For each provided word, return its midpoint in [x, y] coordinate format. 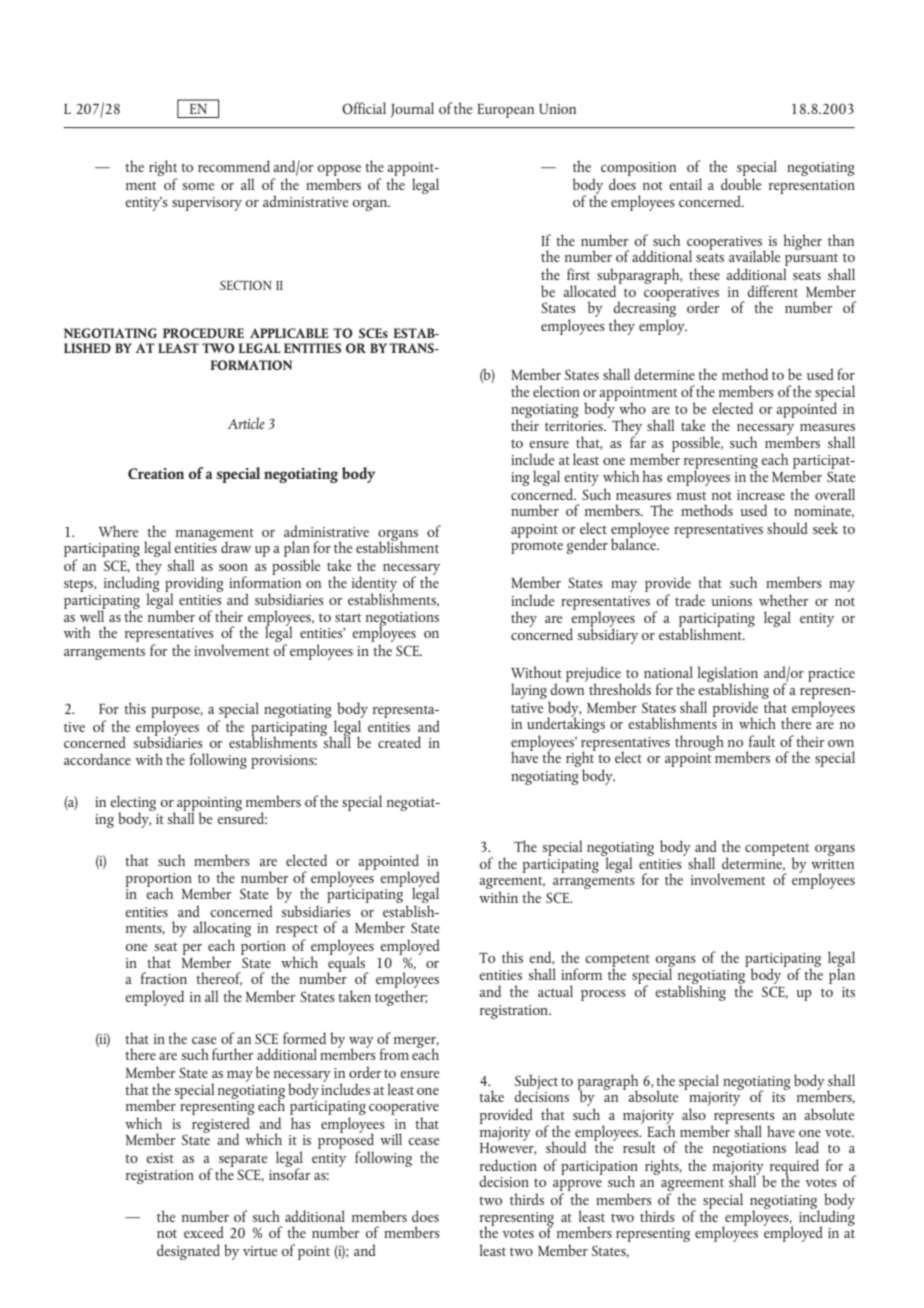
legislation [727, 675]
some [198, 186]
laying [529, 691]
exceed [204, 1232]
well [92, 615]
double [741, 184]
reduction [508, 1165]
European [505, 111]
